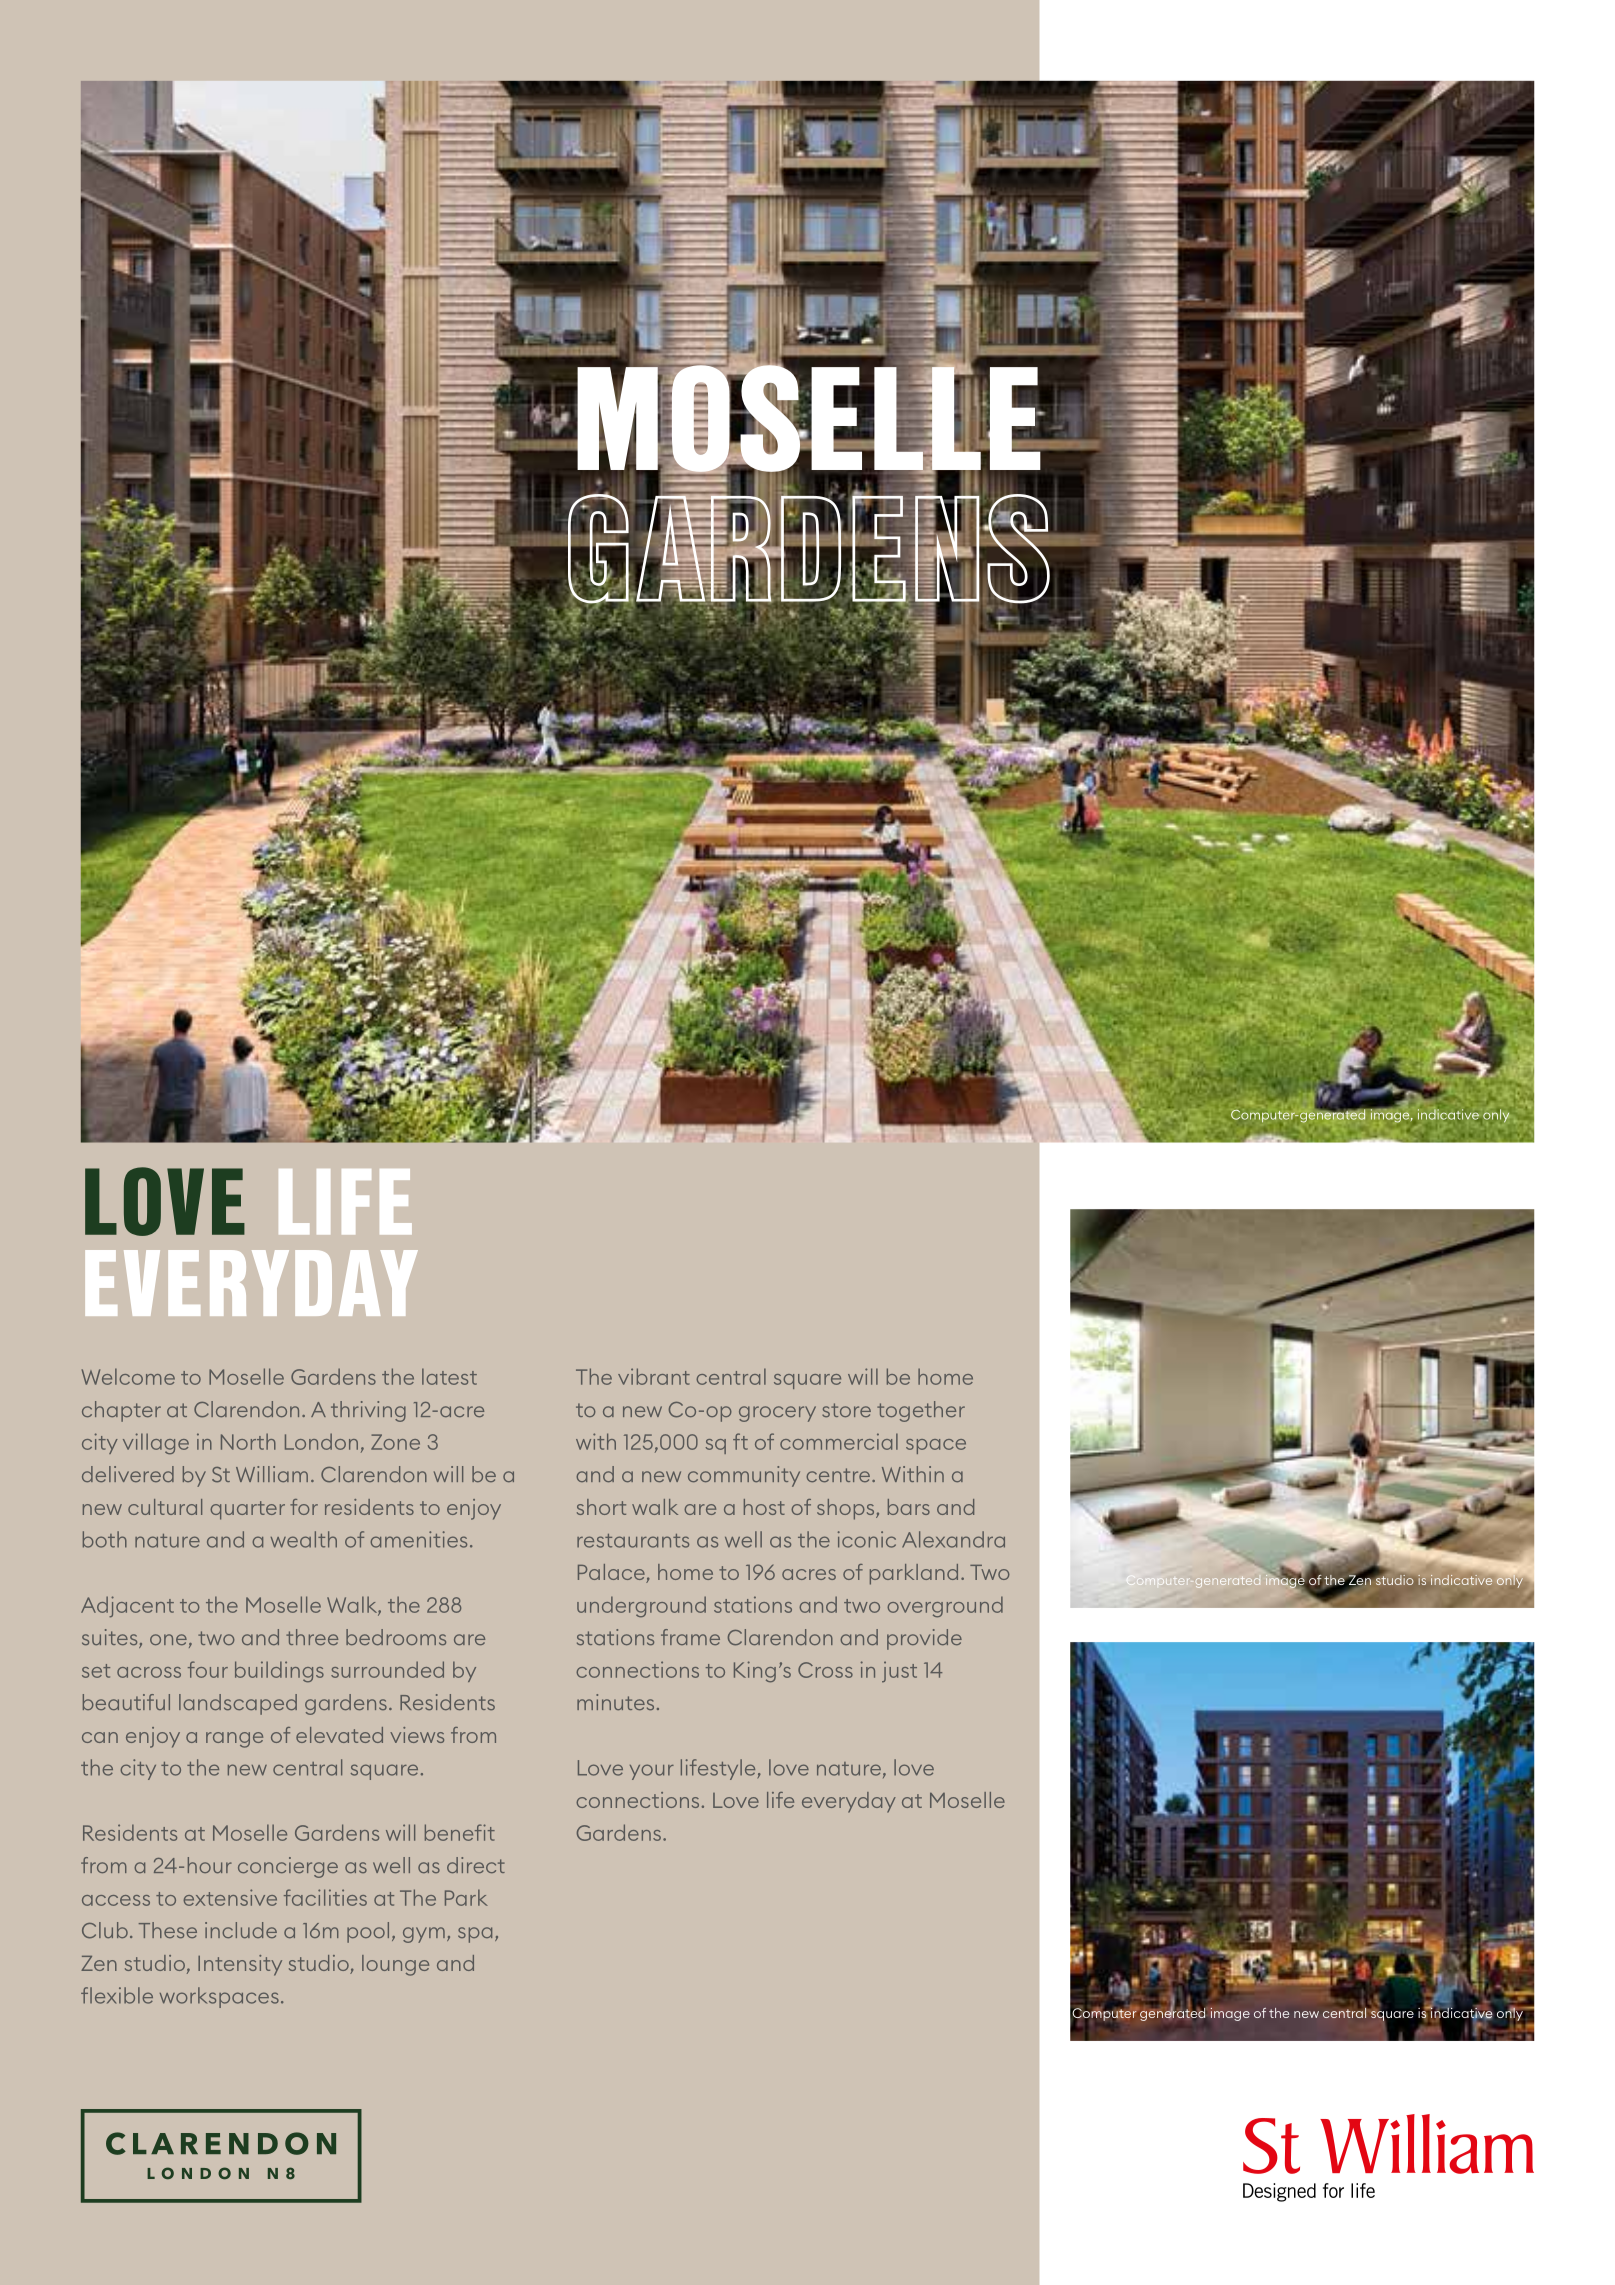 The image size is (1615, 2285). What do you see at coordinates (240, 1965) in the page?
I see `Intensity` at bounding box center [240, 1965].
